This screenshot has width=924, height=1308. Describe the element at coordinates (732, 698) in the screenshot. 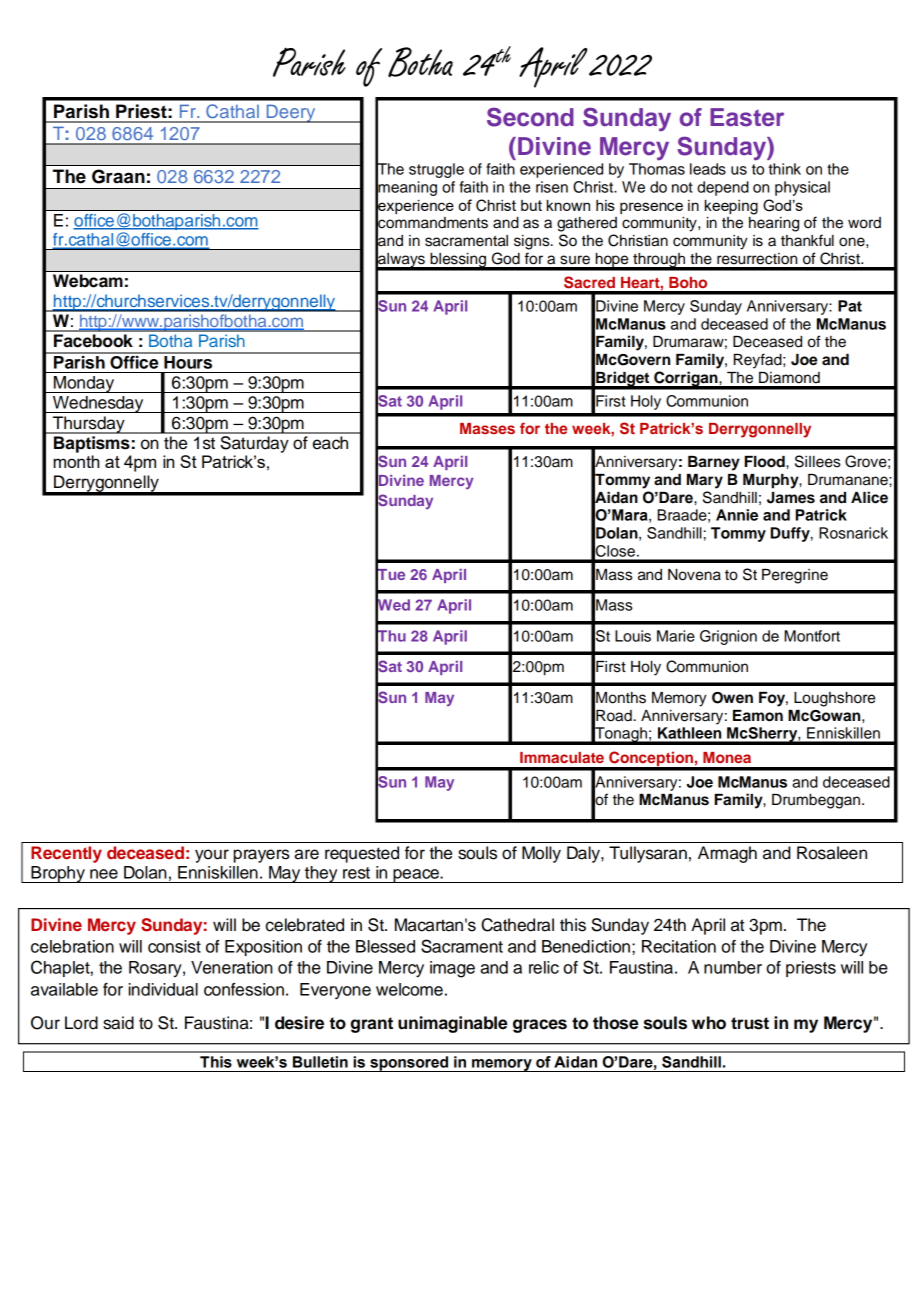

I see `Owen` at that location.
